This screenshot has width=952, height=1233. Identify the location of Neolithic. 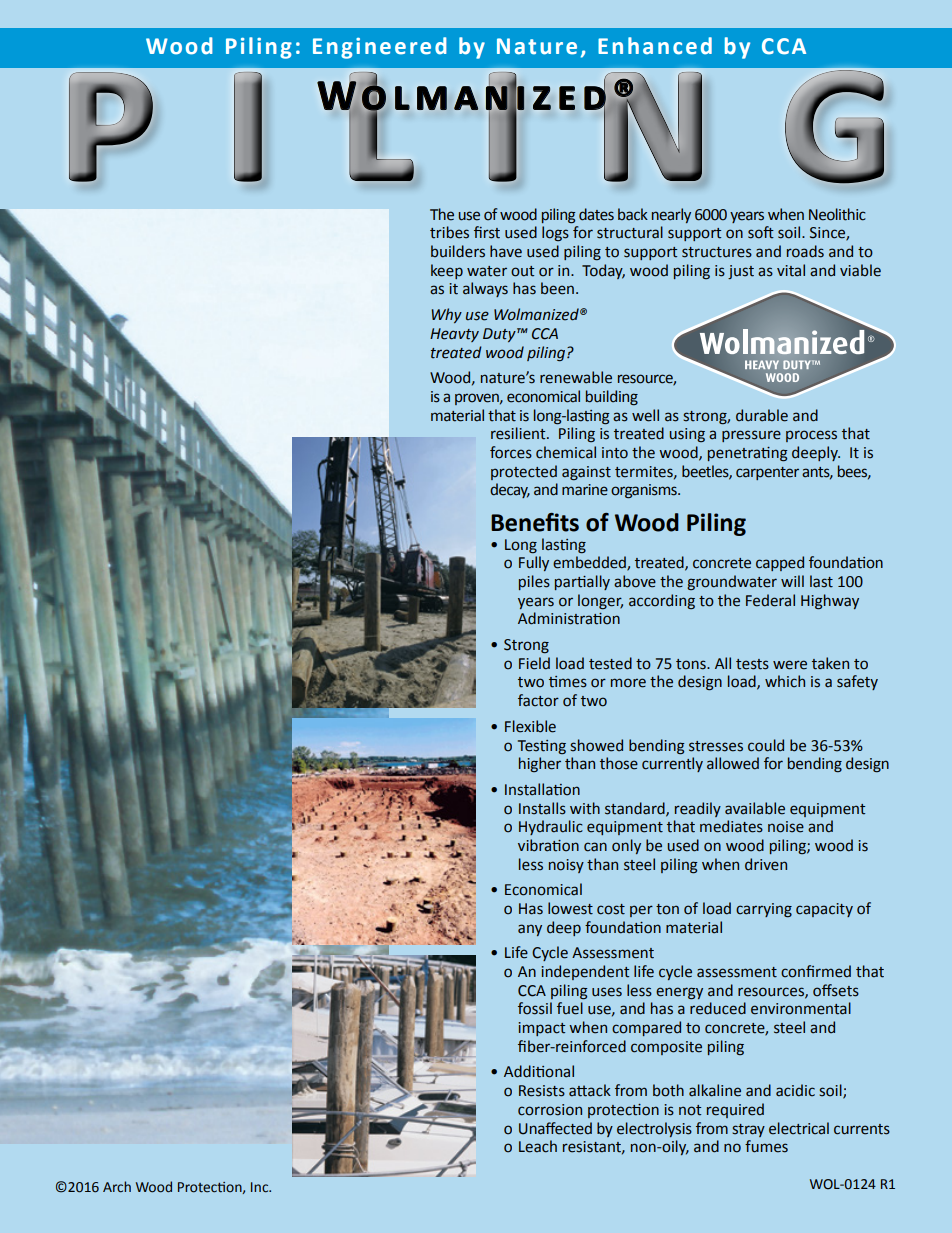
(837, 214).
